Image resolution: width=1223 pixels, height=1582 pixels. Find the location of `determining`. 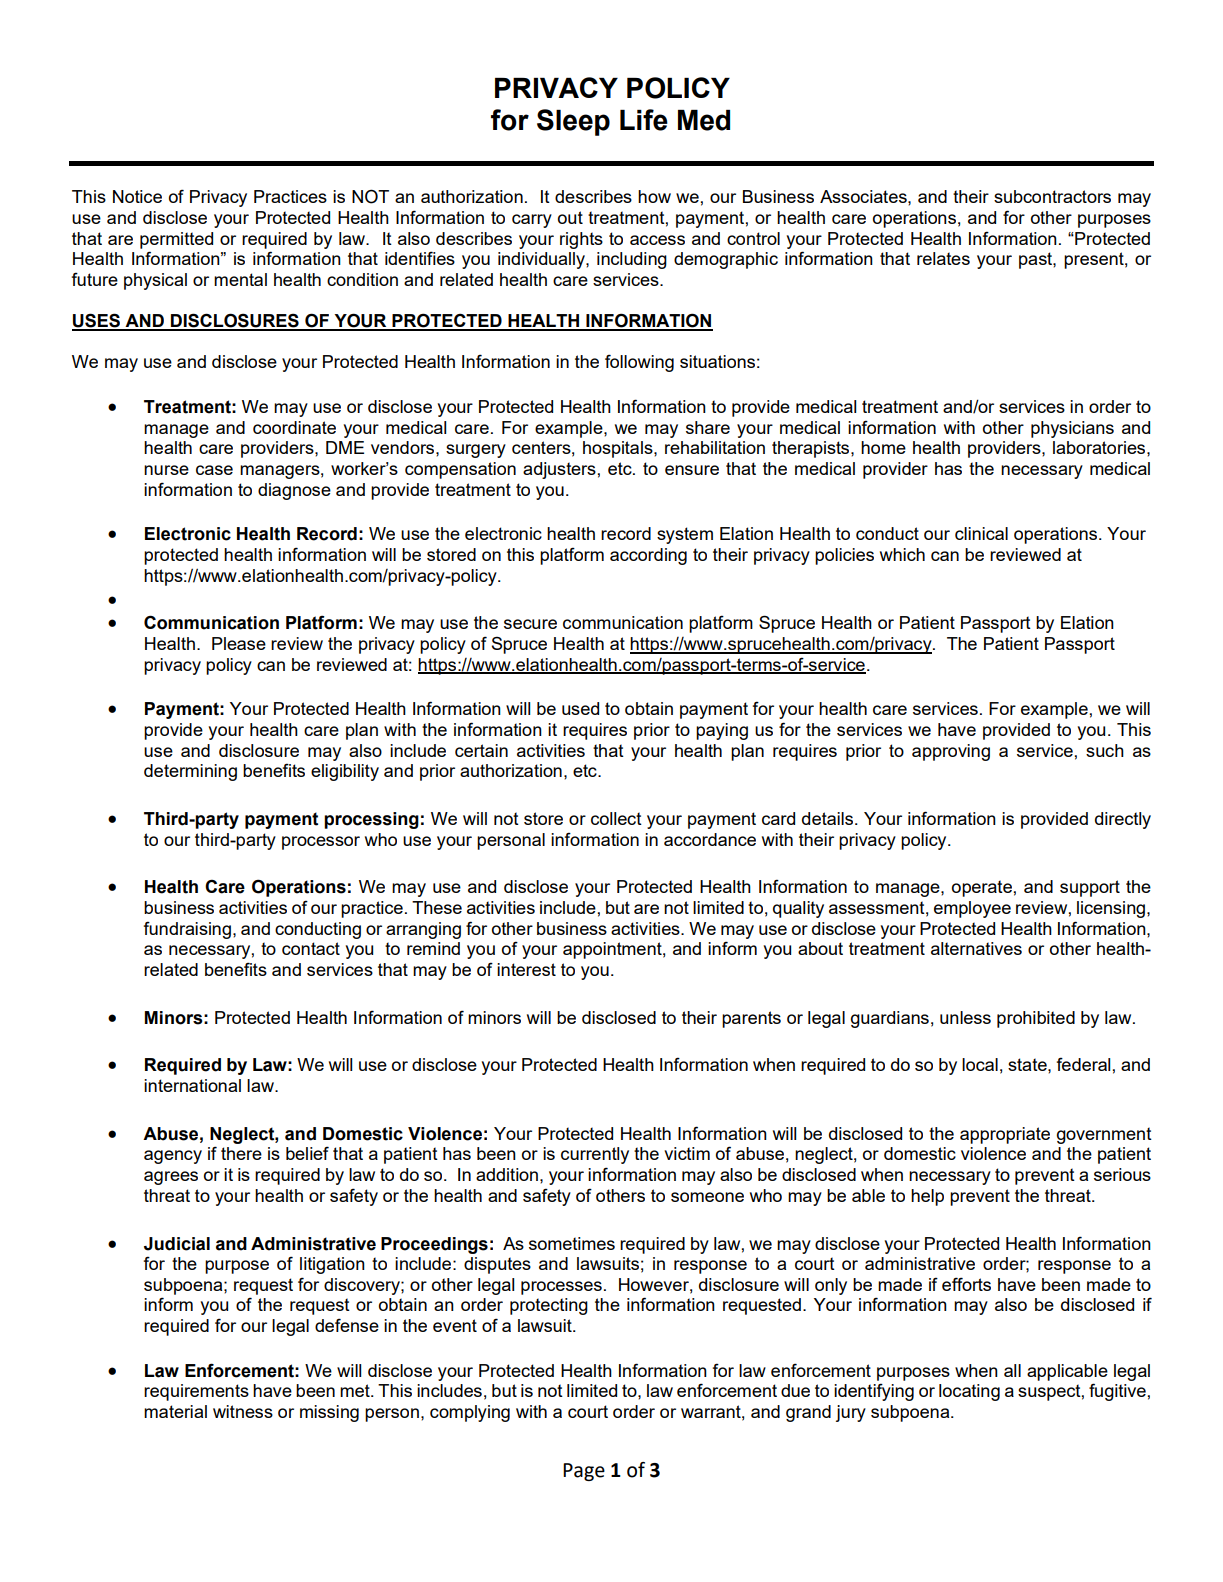

determining is located at coordinates (190, 772).
